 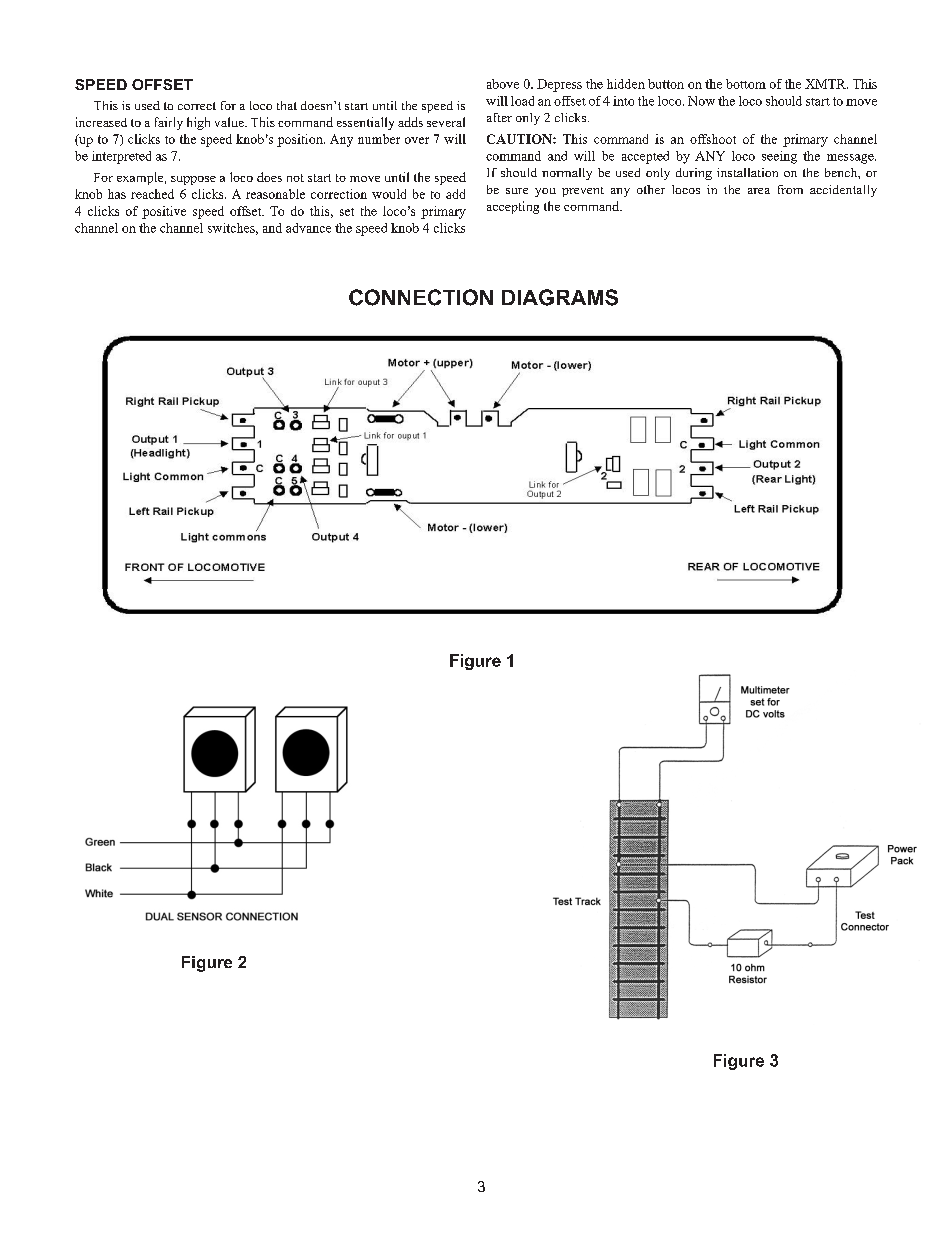 I want to click on accidentally, so click(x=843, y=191).
